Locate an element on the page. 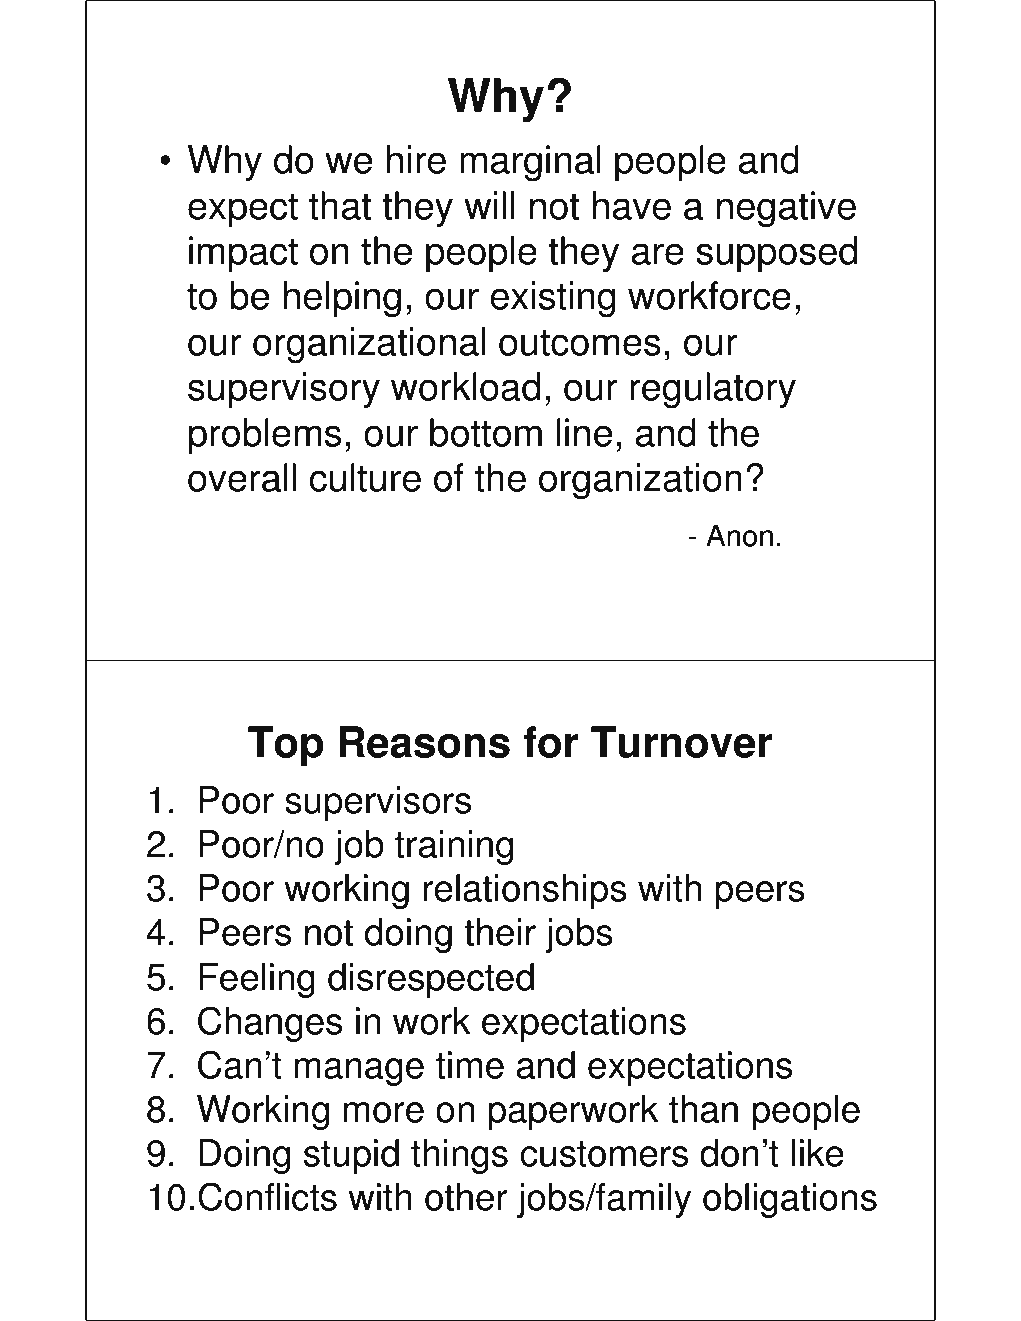 The image size is (1021, 1321). marginal is located at coordinates (530, 163).
